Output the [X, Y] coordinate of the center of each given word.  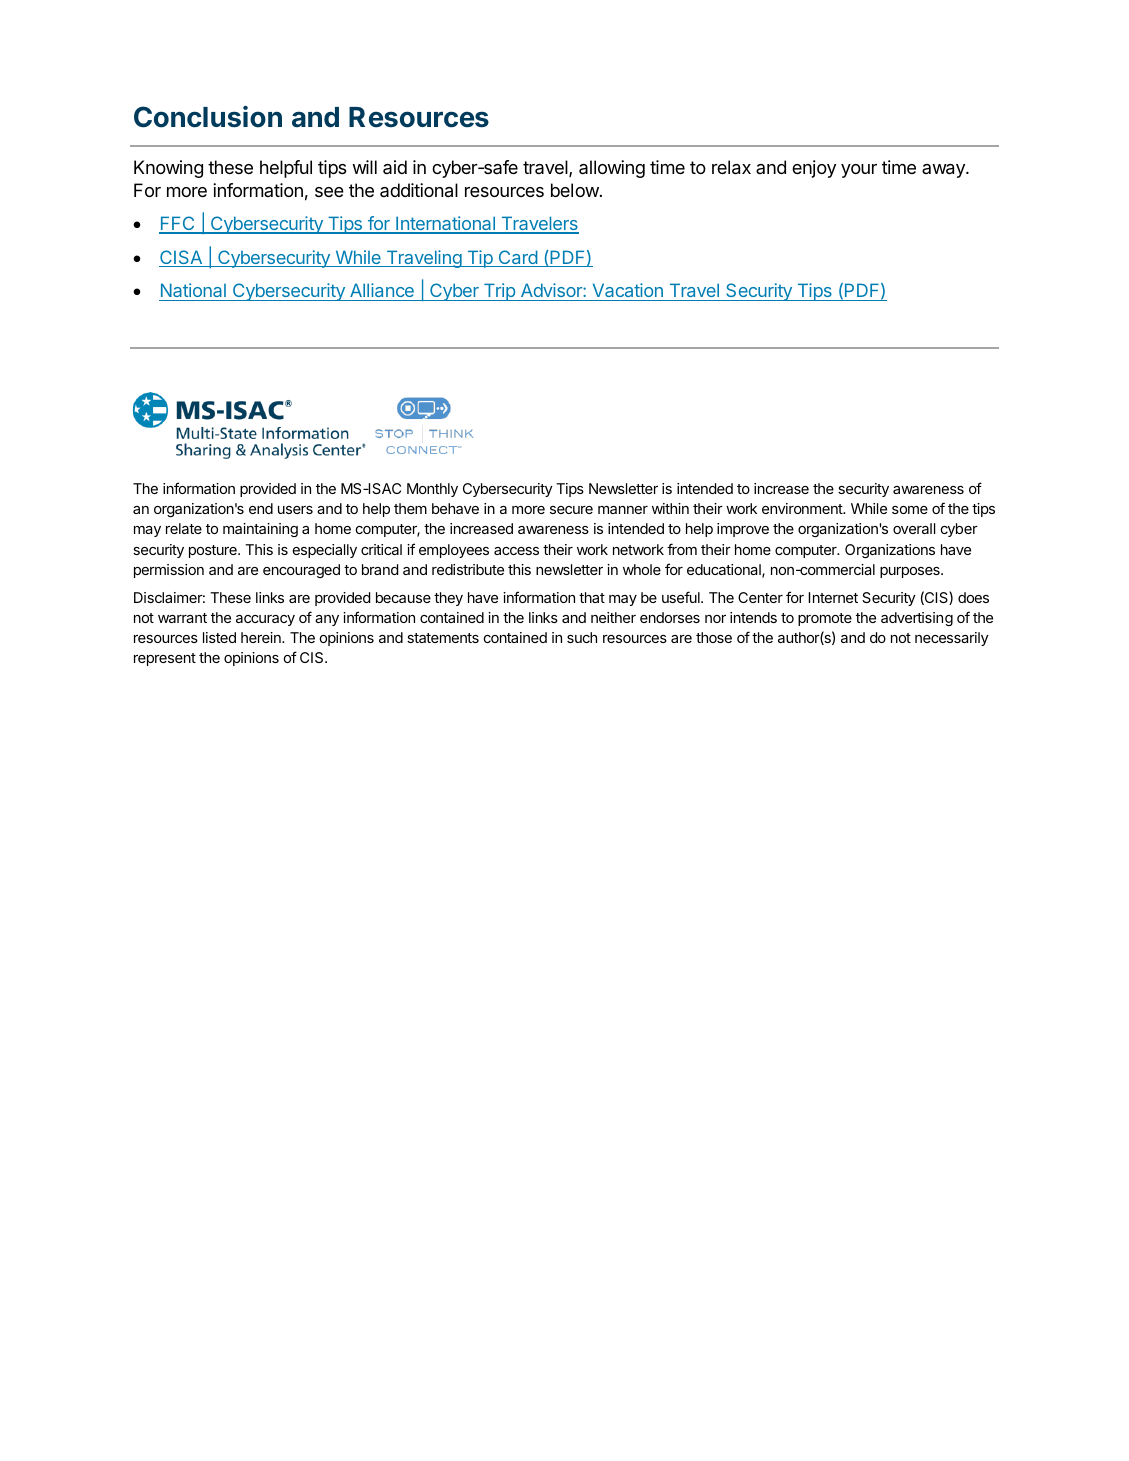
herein [262, 637]
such [582, 637]
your [859, 171]
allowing [612, 169]
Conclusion [208, 117]
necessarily [952, 639]
